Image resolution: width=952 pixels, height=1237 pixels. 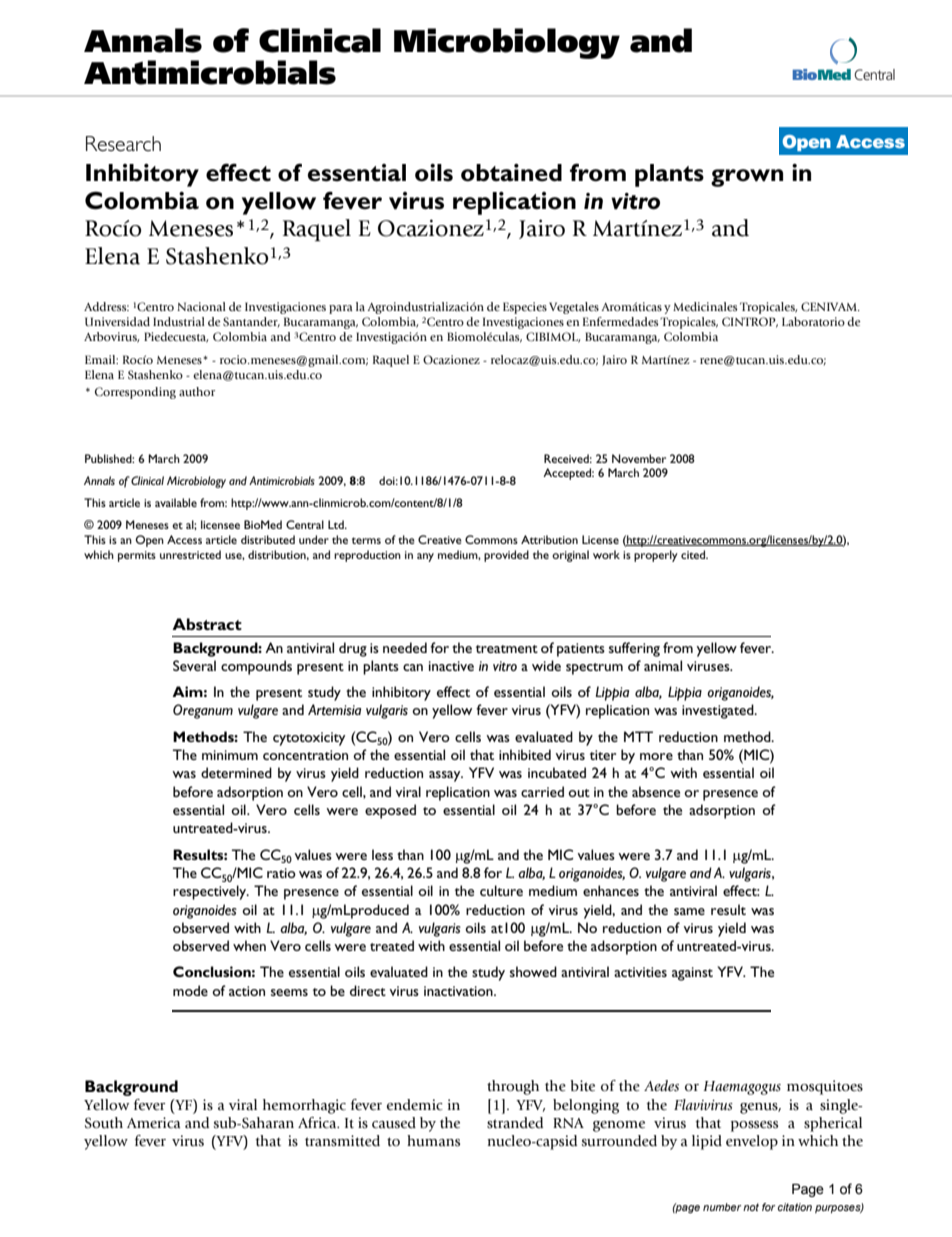 What do you see at coordinates (689, 911) in the screenshot?
I see `same` at bounding box center [689, 911].
